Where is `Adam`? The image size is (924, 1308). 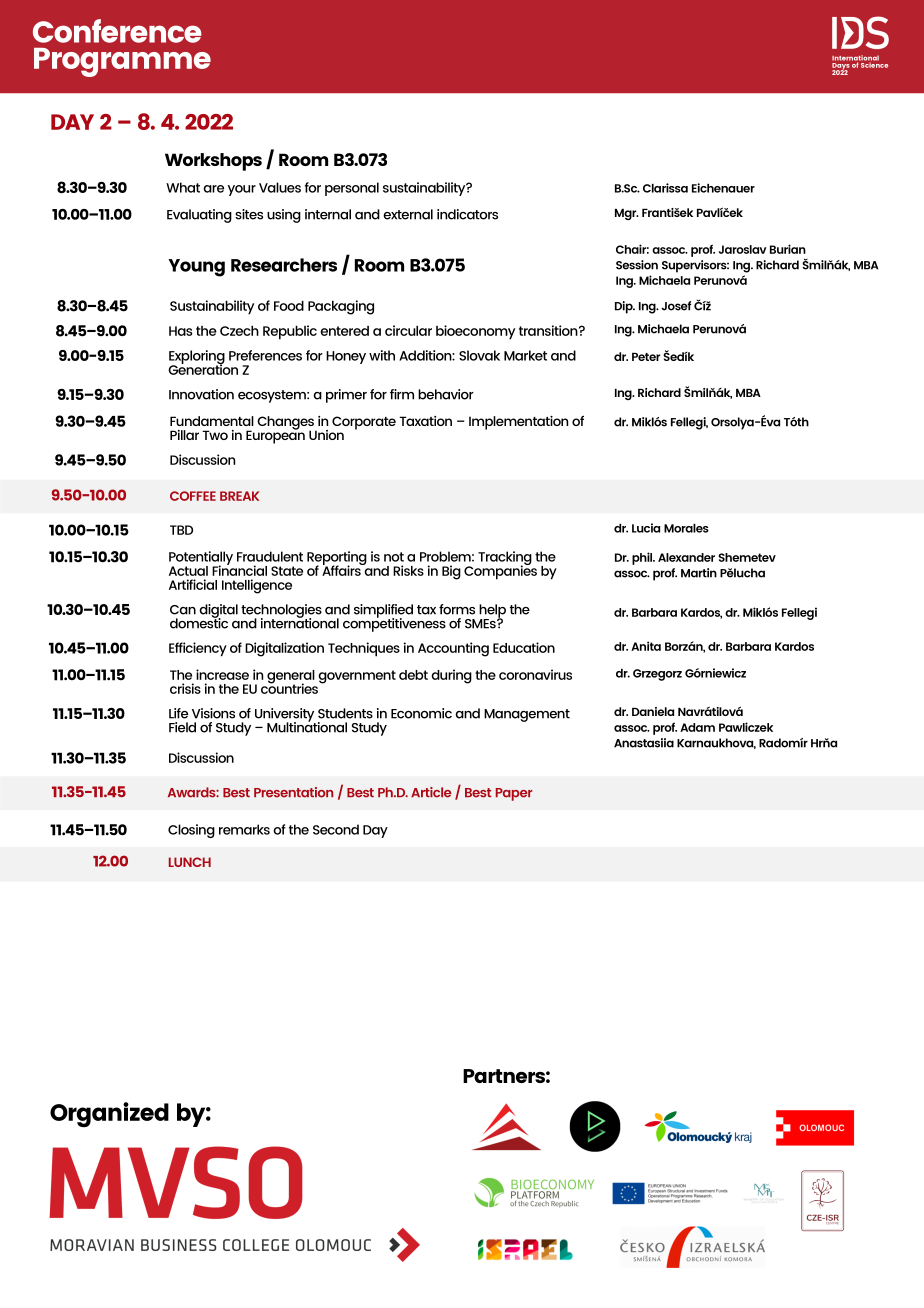 Adam is located at coordinates (697, 727).
